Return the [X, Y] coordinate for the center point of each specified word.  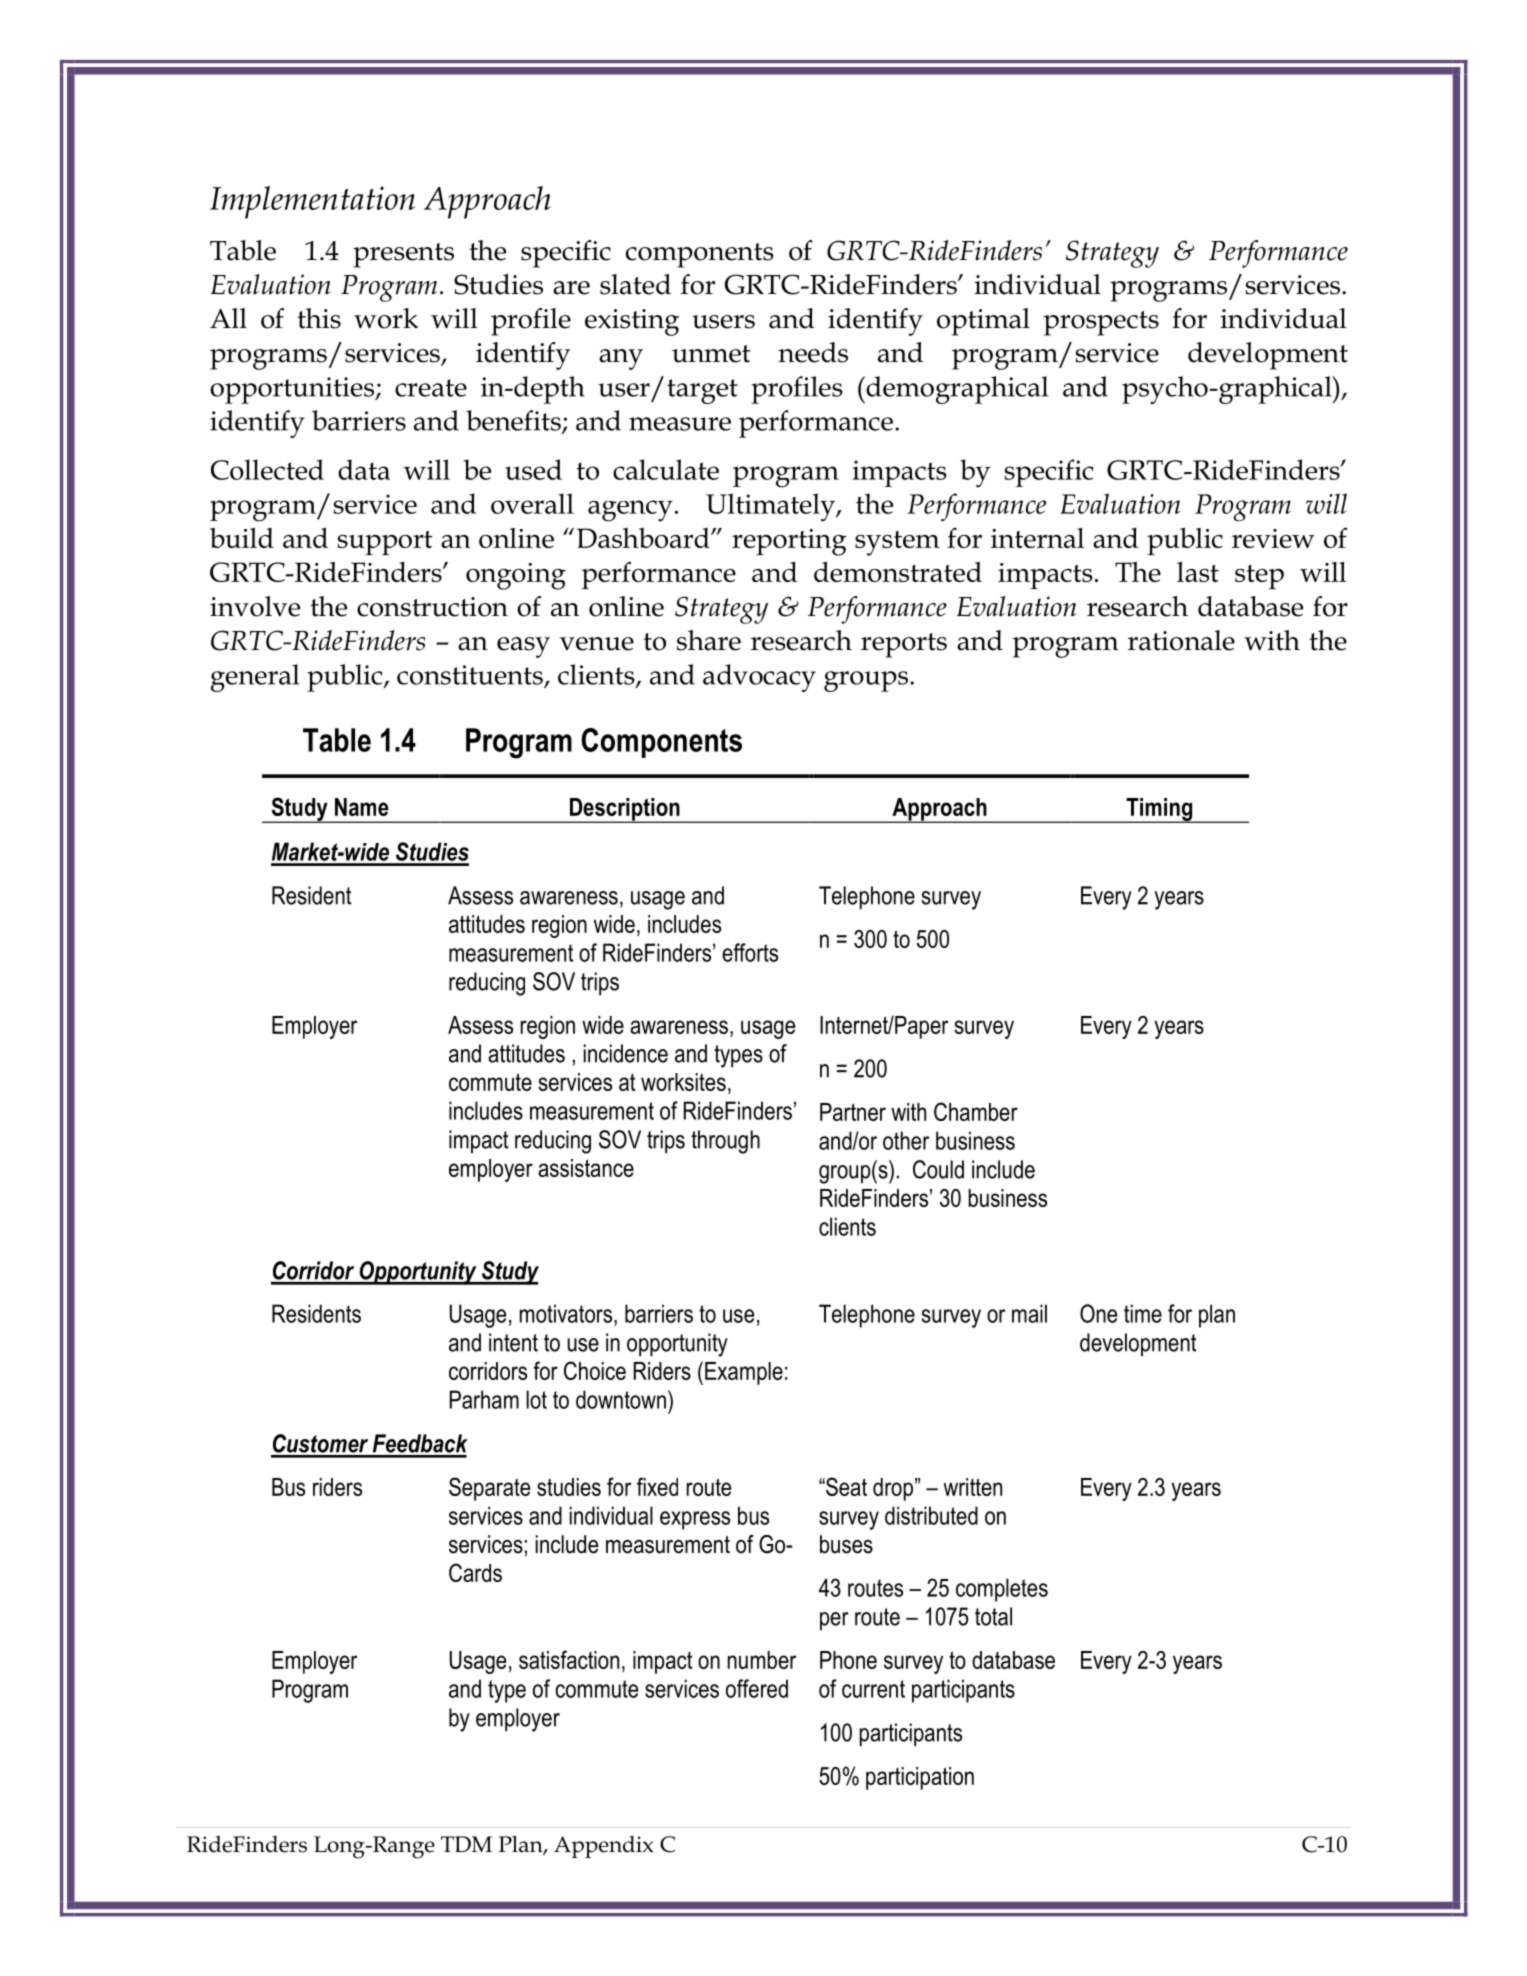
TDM [466, 1844]
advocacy [759, 678]
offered [757, 1688]
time [1143, 1313]
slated [635, 284]
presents [403, 255]
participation [920, 1778]
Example [744, 1373]
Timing [1159, 810]
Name [362, 807]
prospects [1101, 323]
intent [513, 1342]
